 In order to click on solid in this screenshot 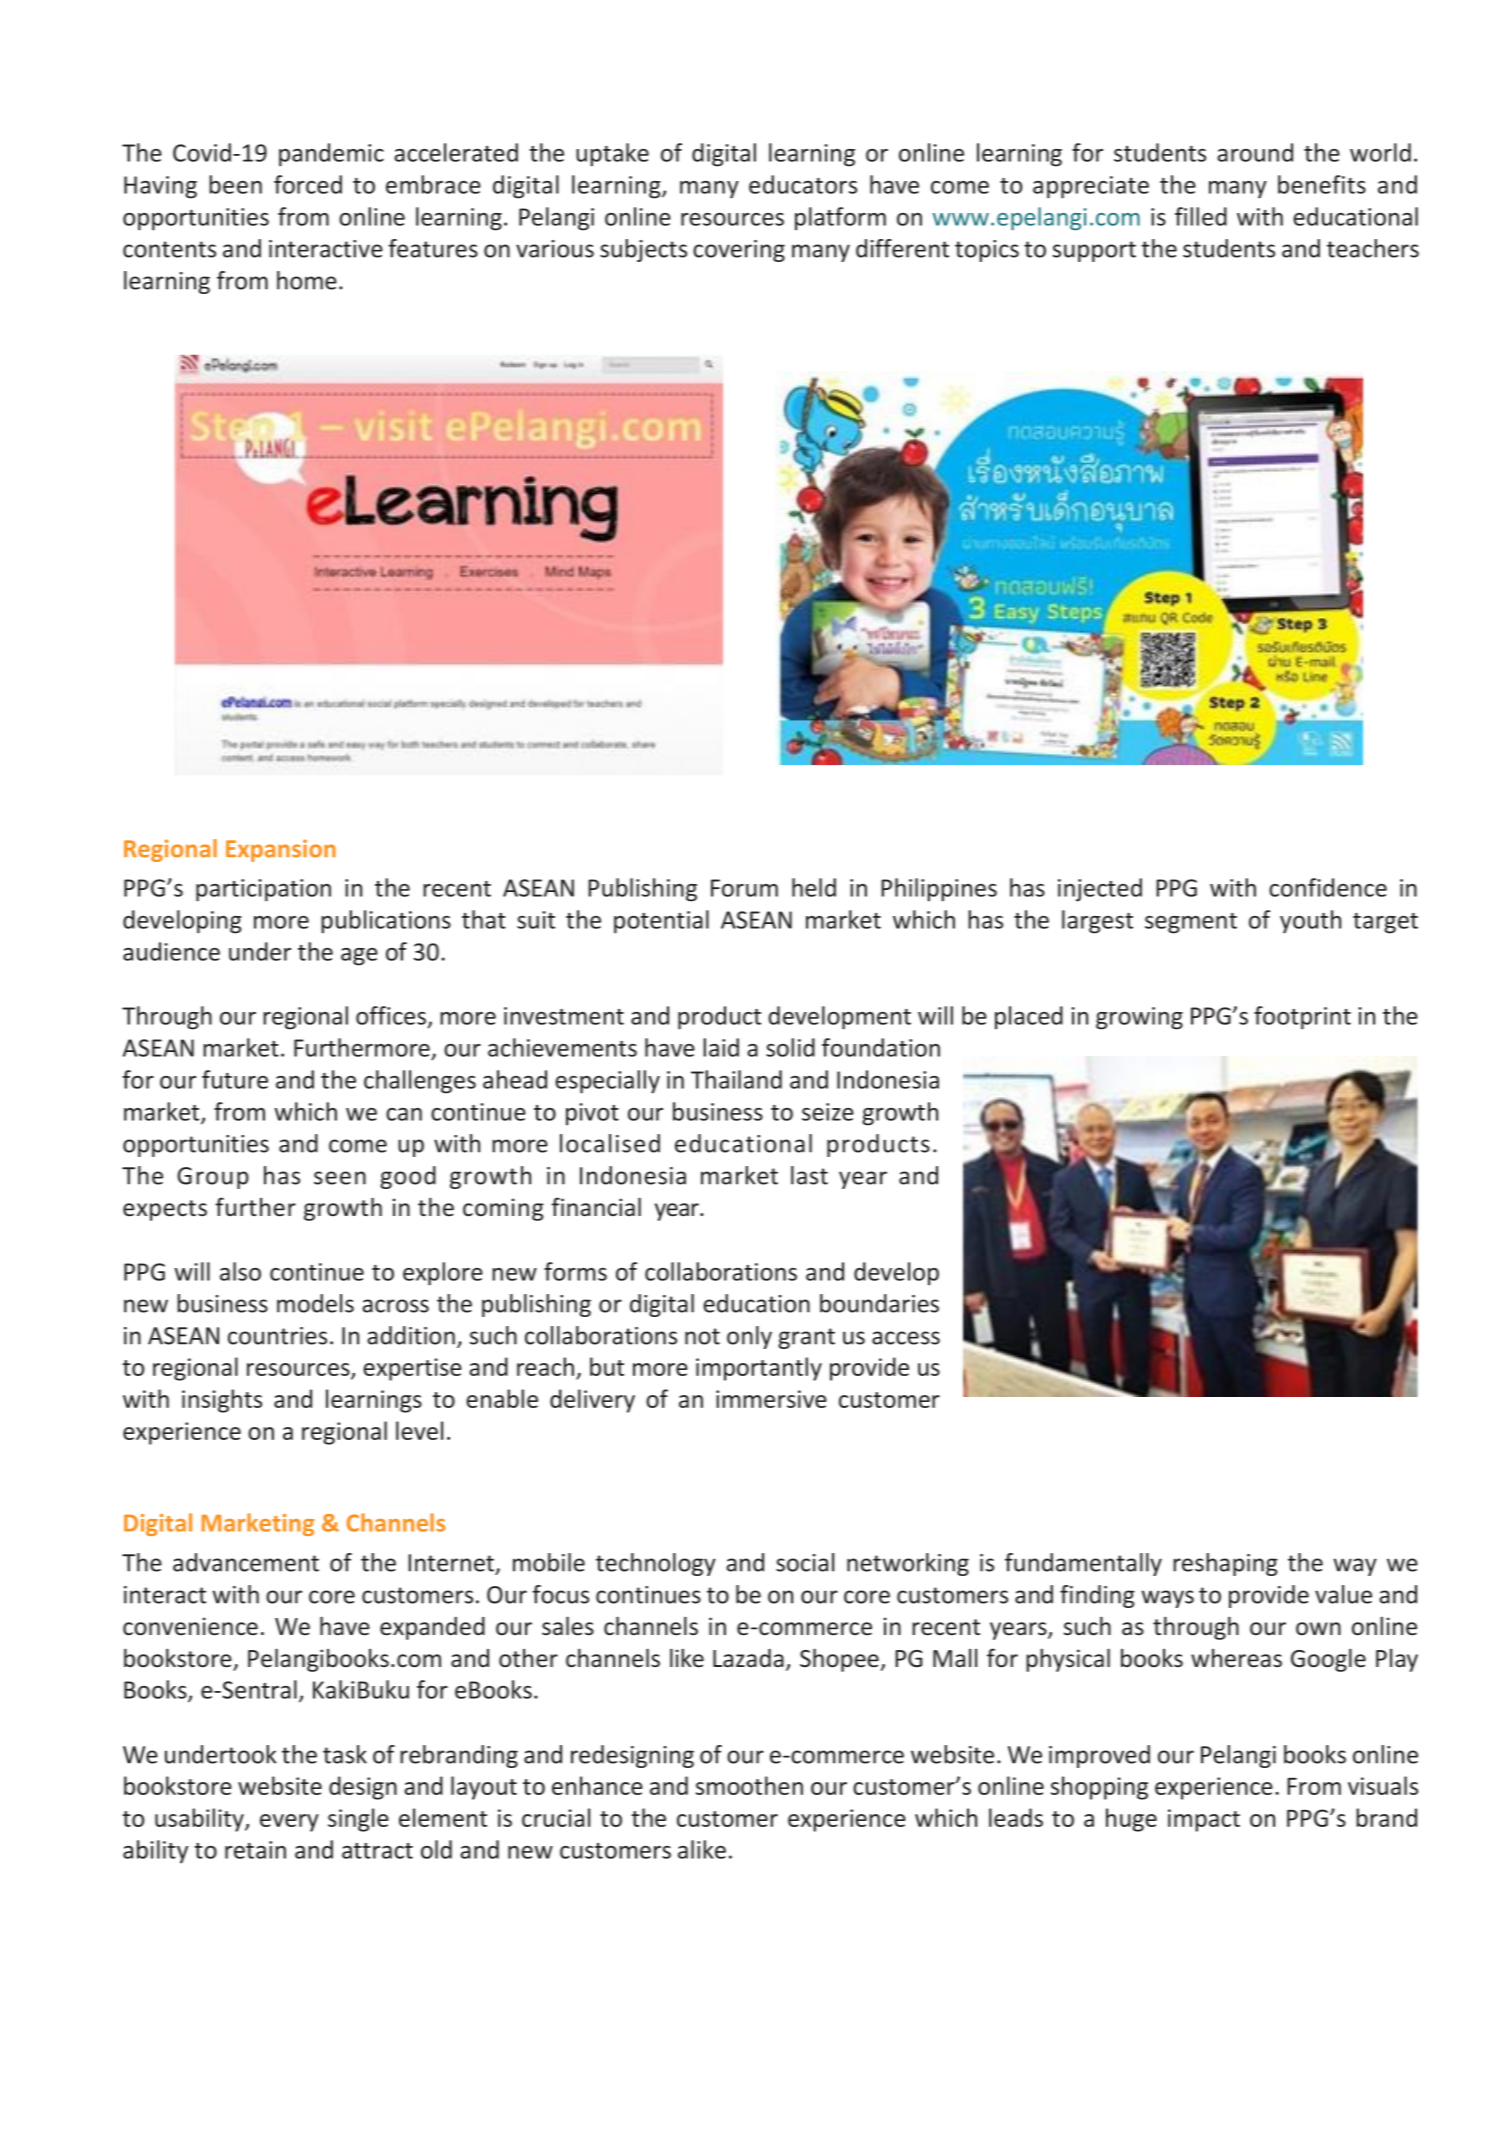, I will do `click(790, 1047)`.
